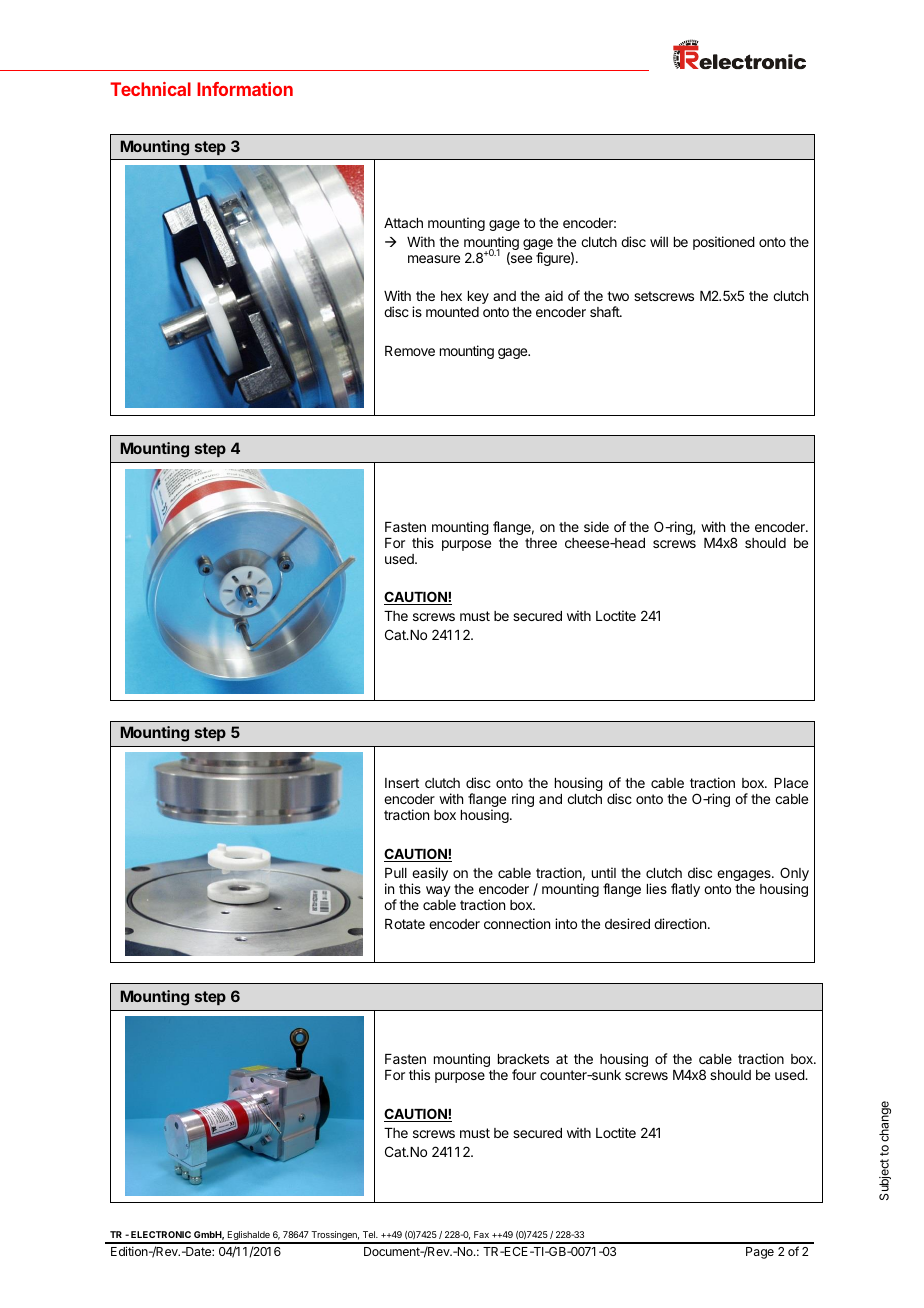 The height and width of the screenshot is (1308, 924). Describe the element at coordinates (405, 924) in the screenshot. I see `Rotate` at that location.
